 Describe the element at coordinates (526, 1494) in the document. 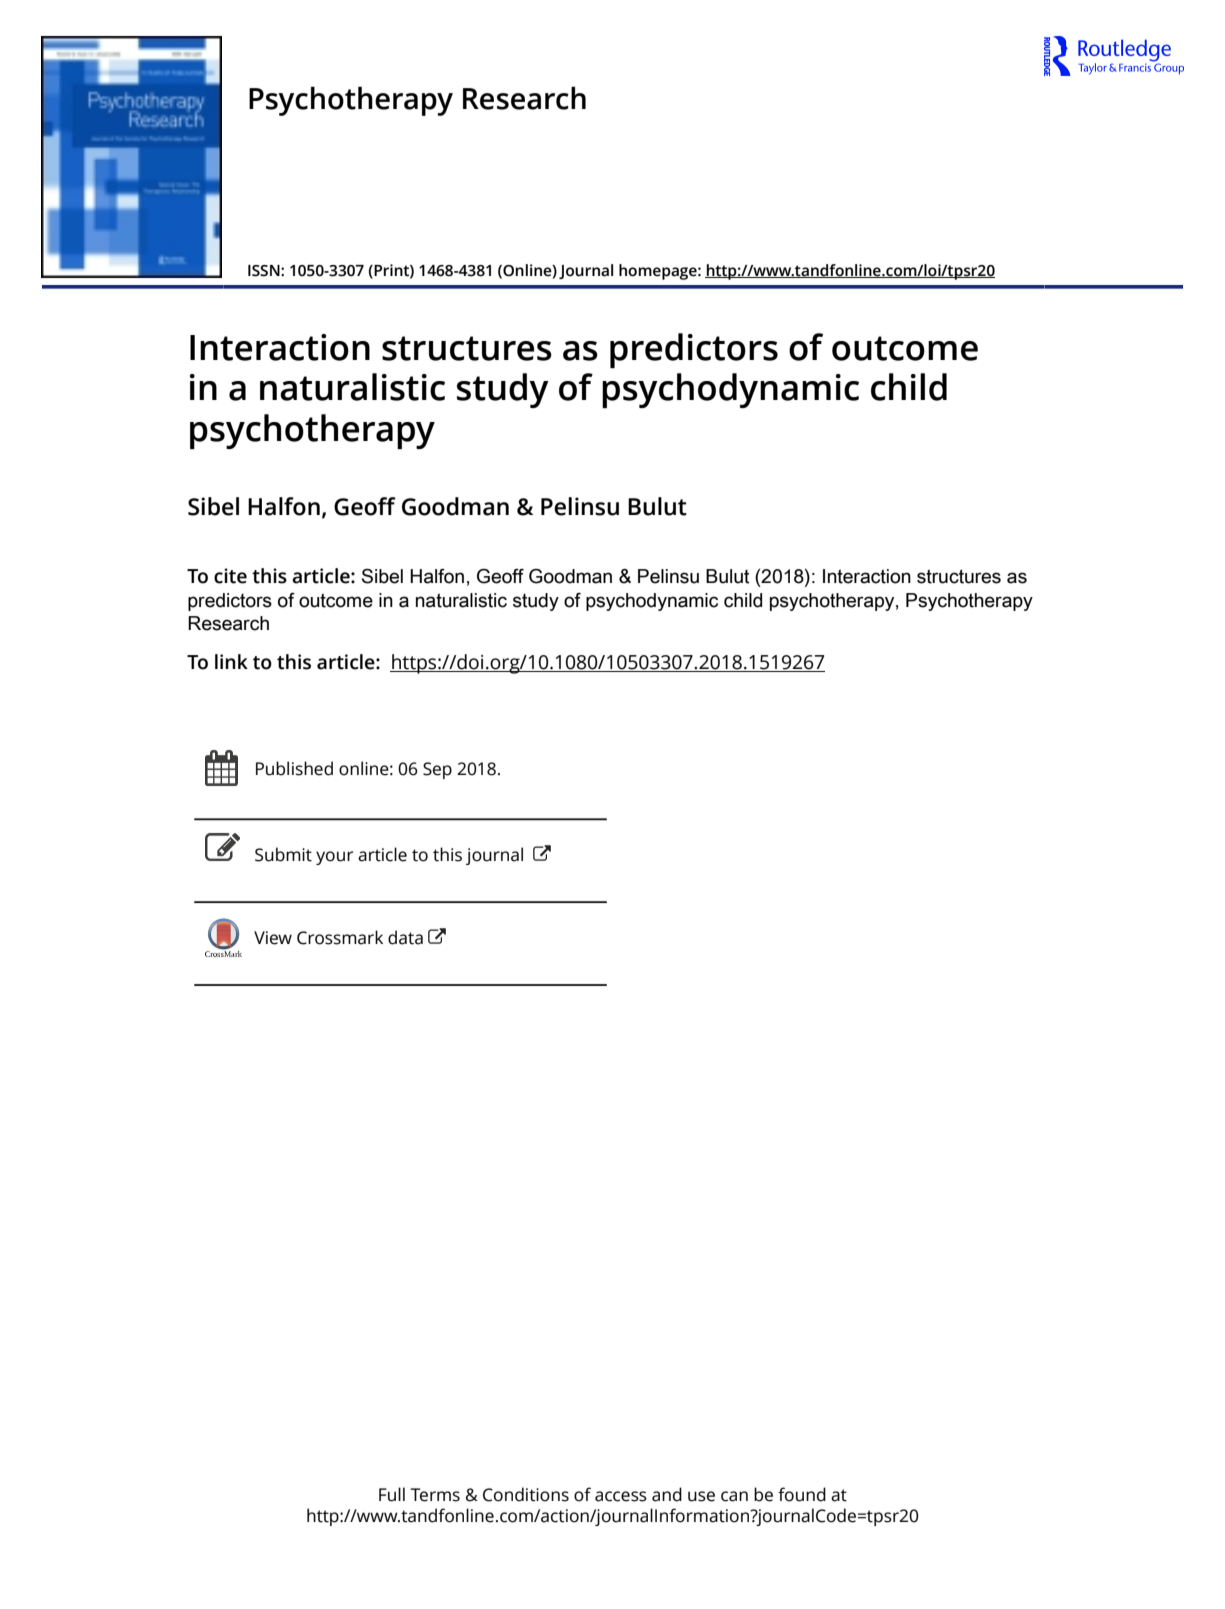

I see `Conditions` at that location.
